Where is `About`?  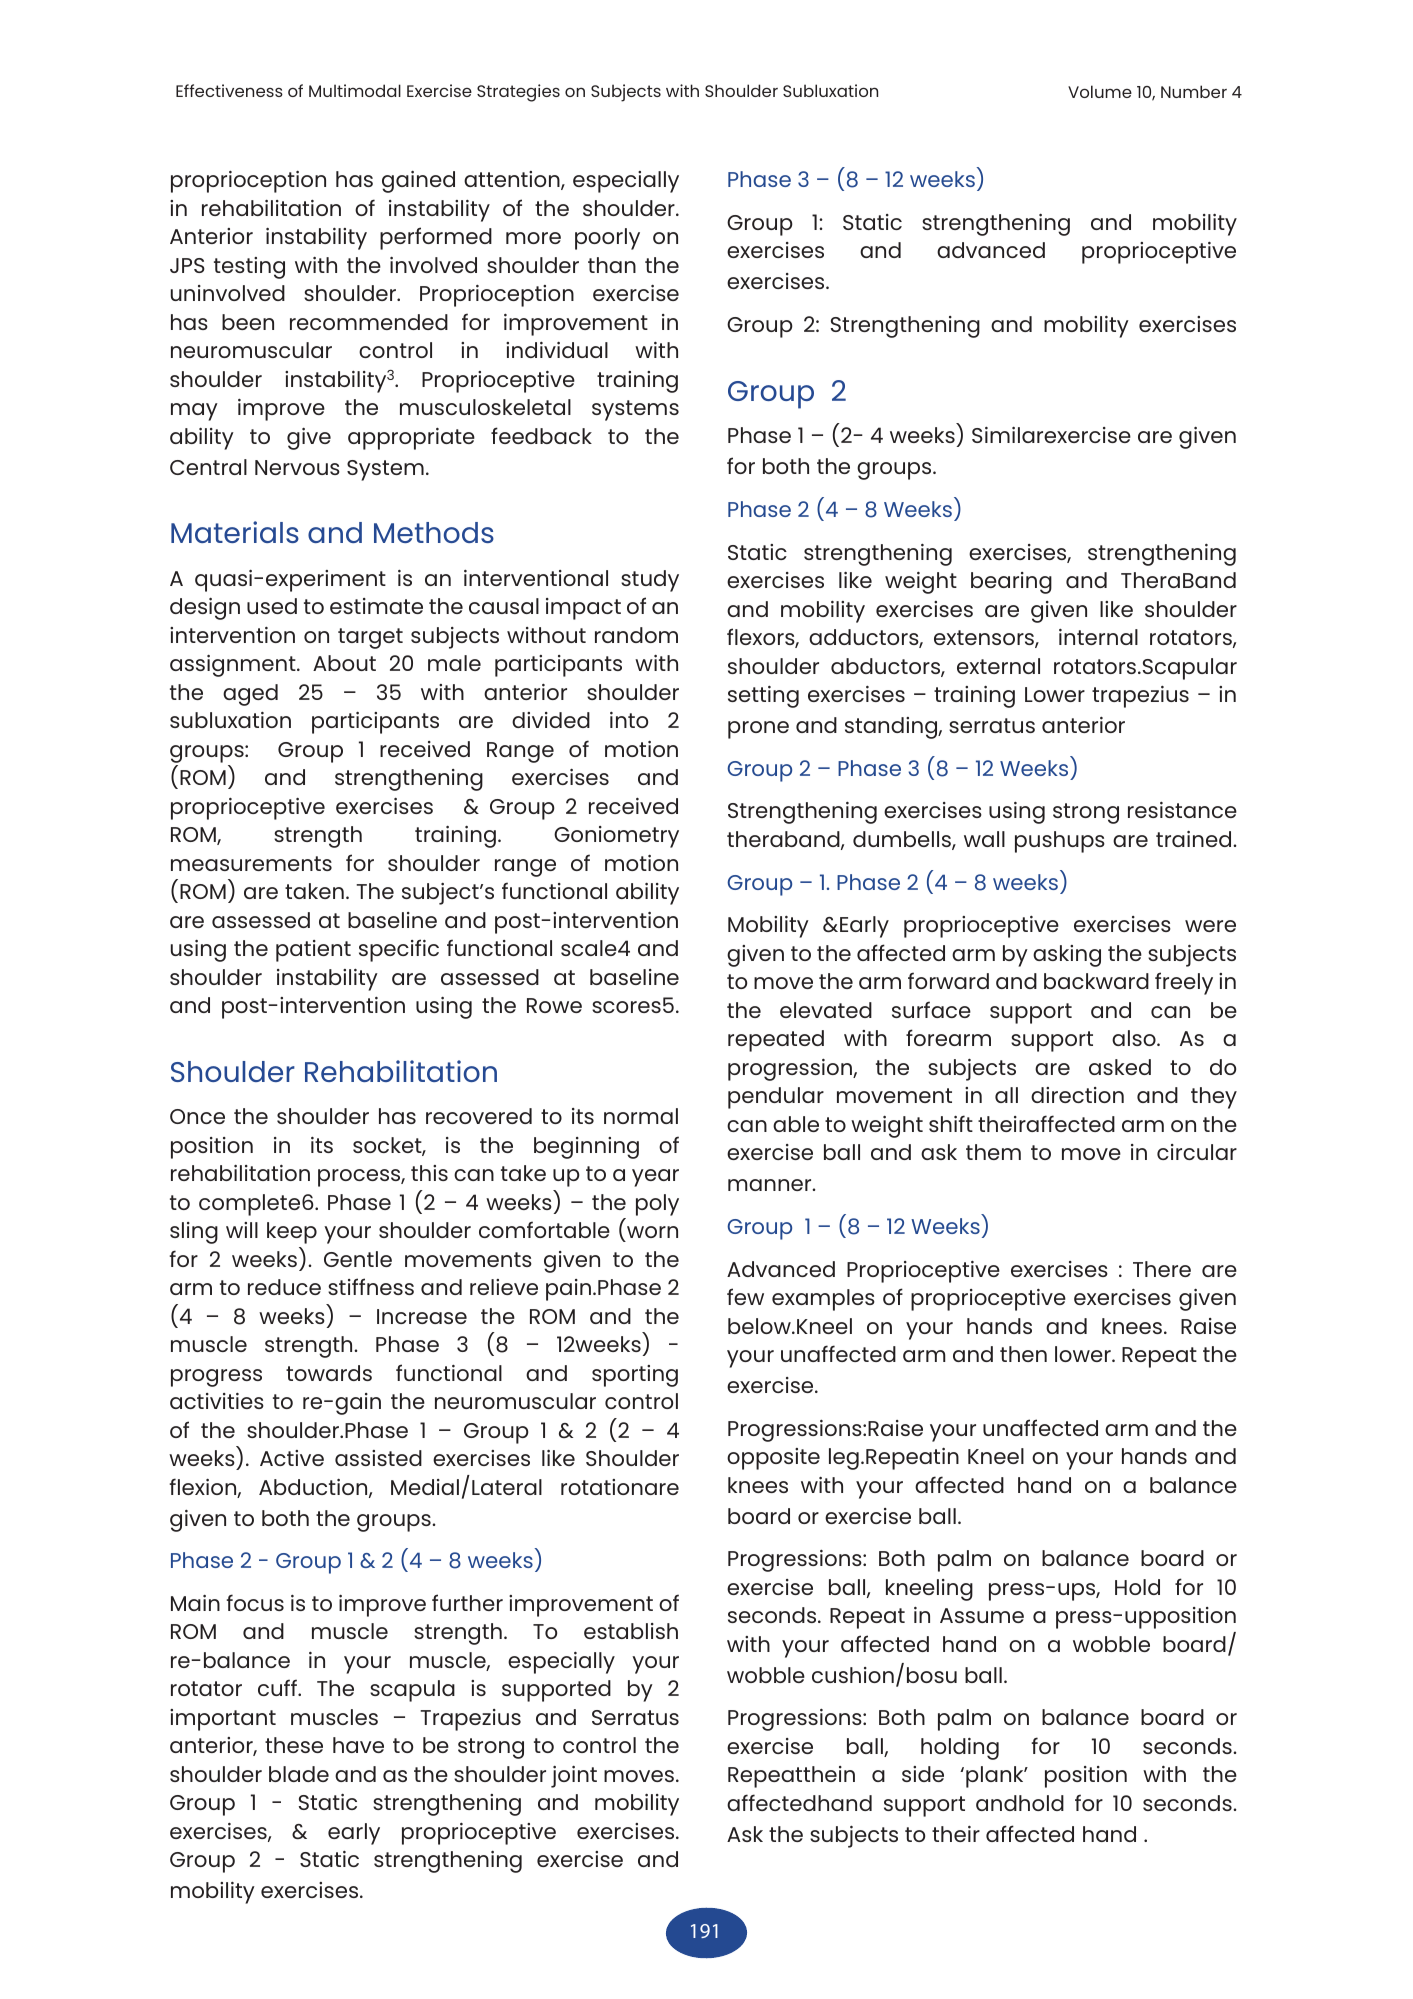 About is located at coordinates (344, 663).
